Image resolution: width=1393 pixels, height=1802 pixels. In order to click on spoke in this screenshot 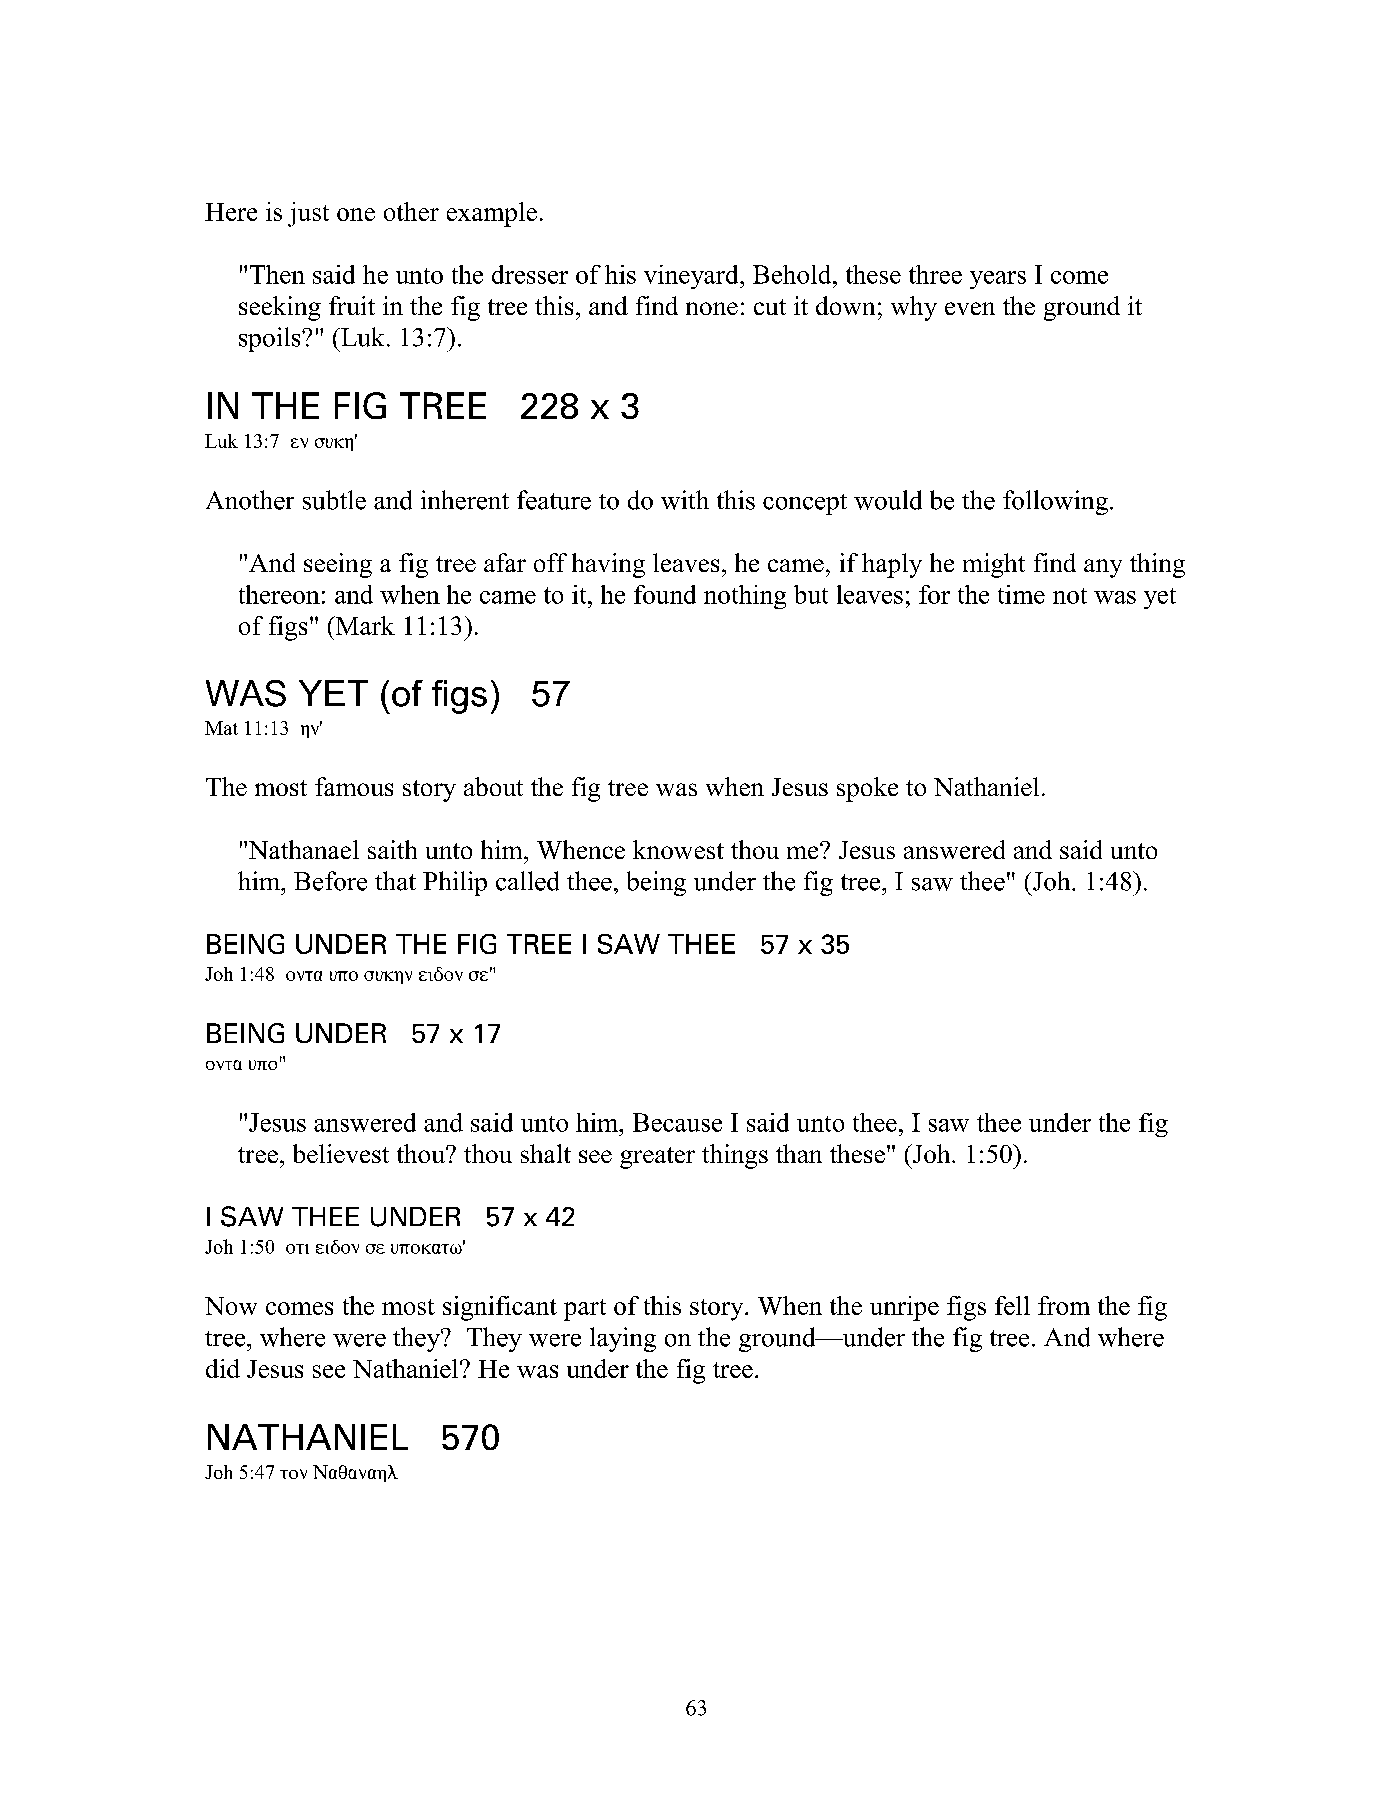, I will do `click(867, 789)`.
